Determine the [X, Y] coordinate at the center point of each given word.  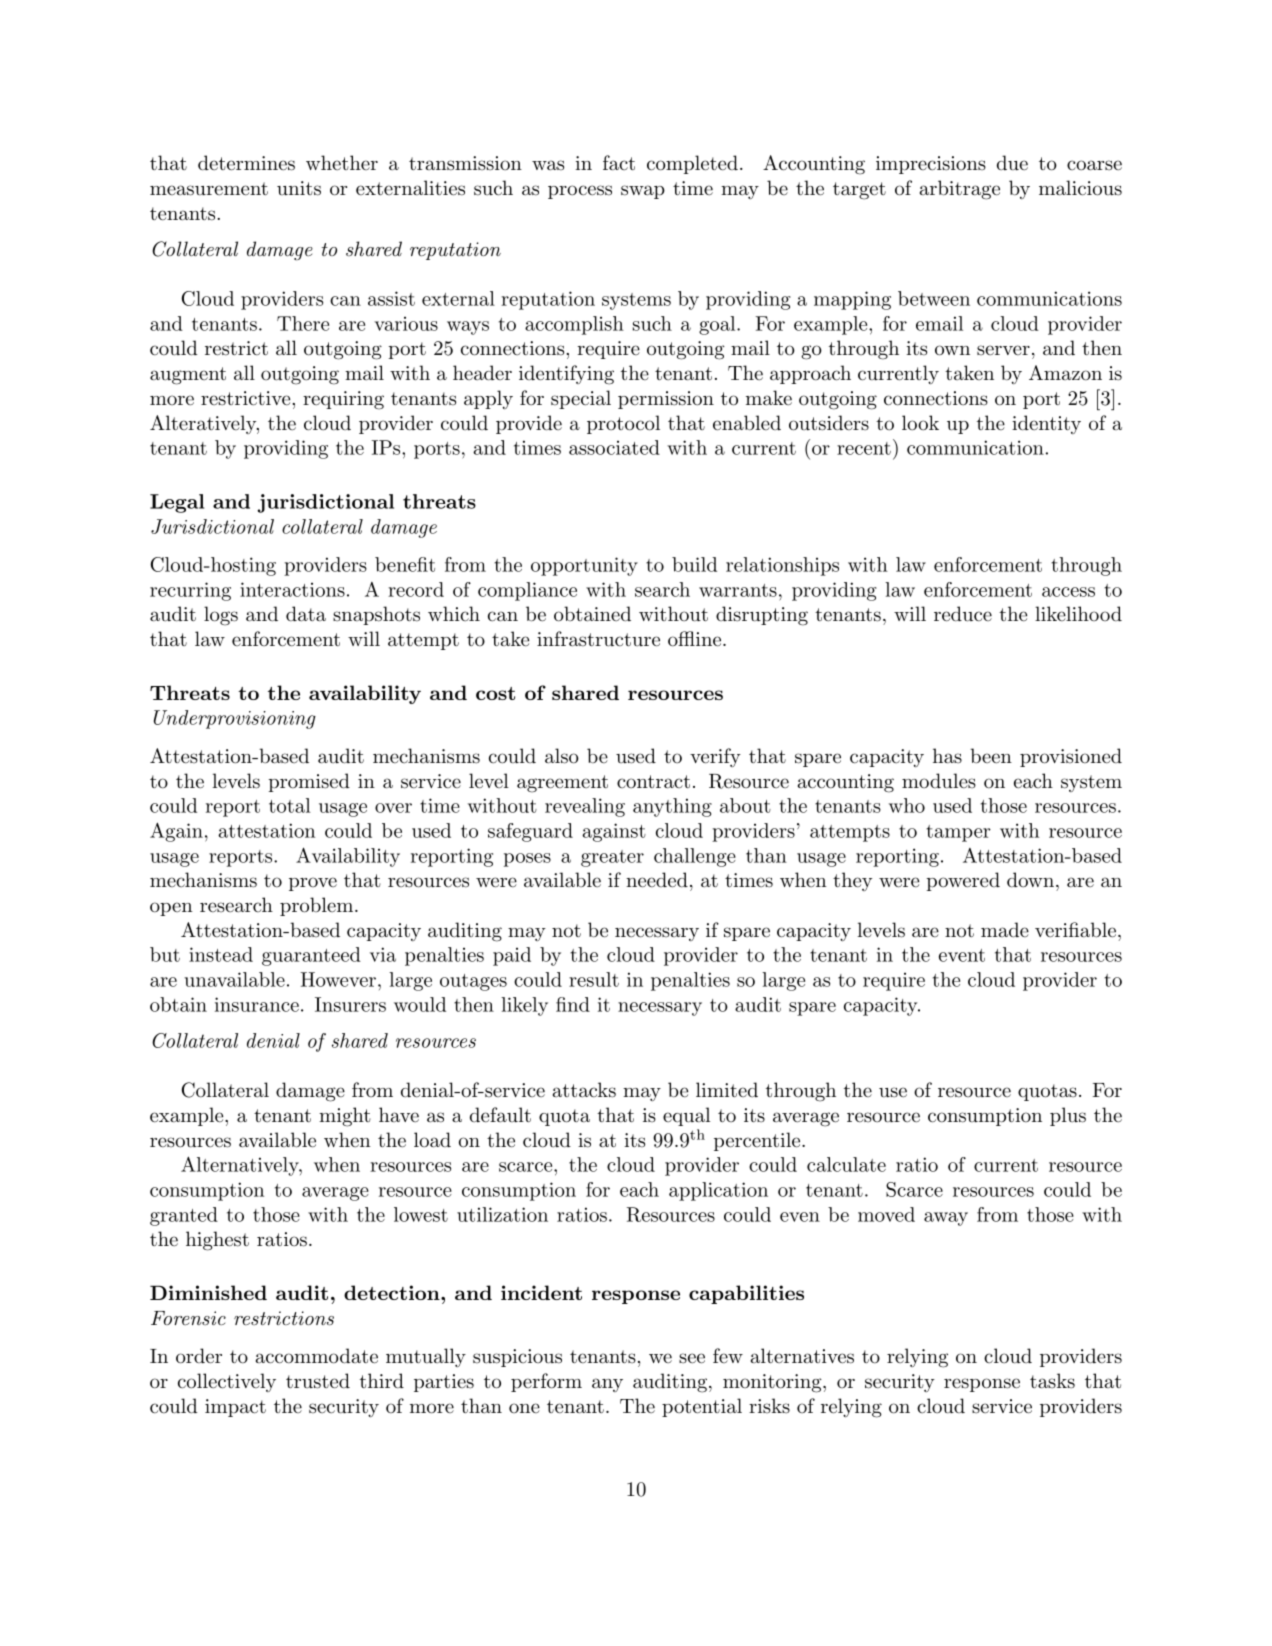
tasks [1052, 1381]
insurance [257, 1004]
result [594, 979]
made [1005, 930]
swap [643, 192]
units [299, 188]
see [692, 1358]
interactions [292, 589]
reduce [963, 614]
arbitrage [960, 190]
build [694, 564]
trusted [318, 1381]
